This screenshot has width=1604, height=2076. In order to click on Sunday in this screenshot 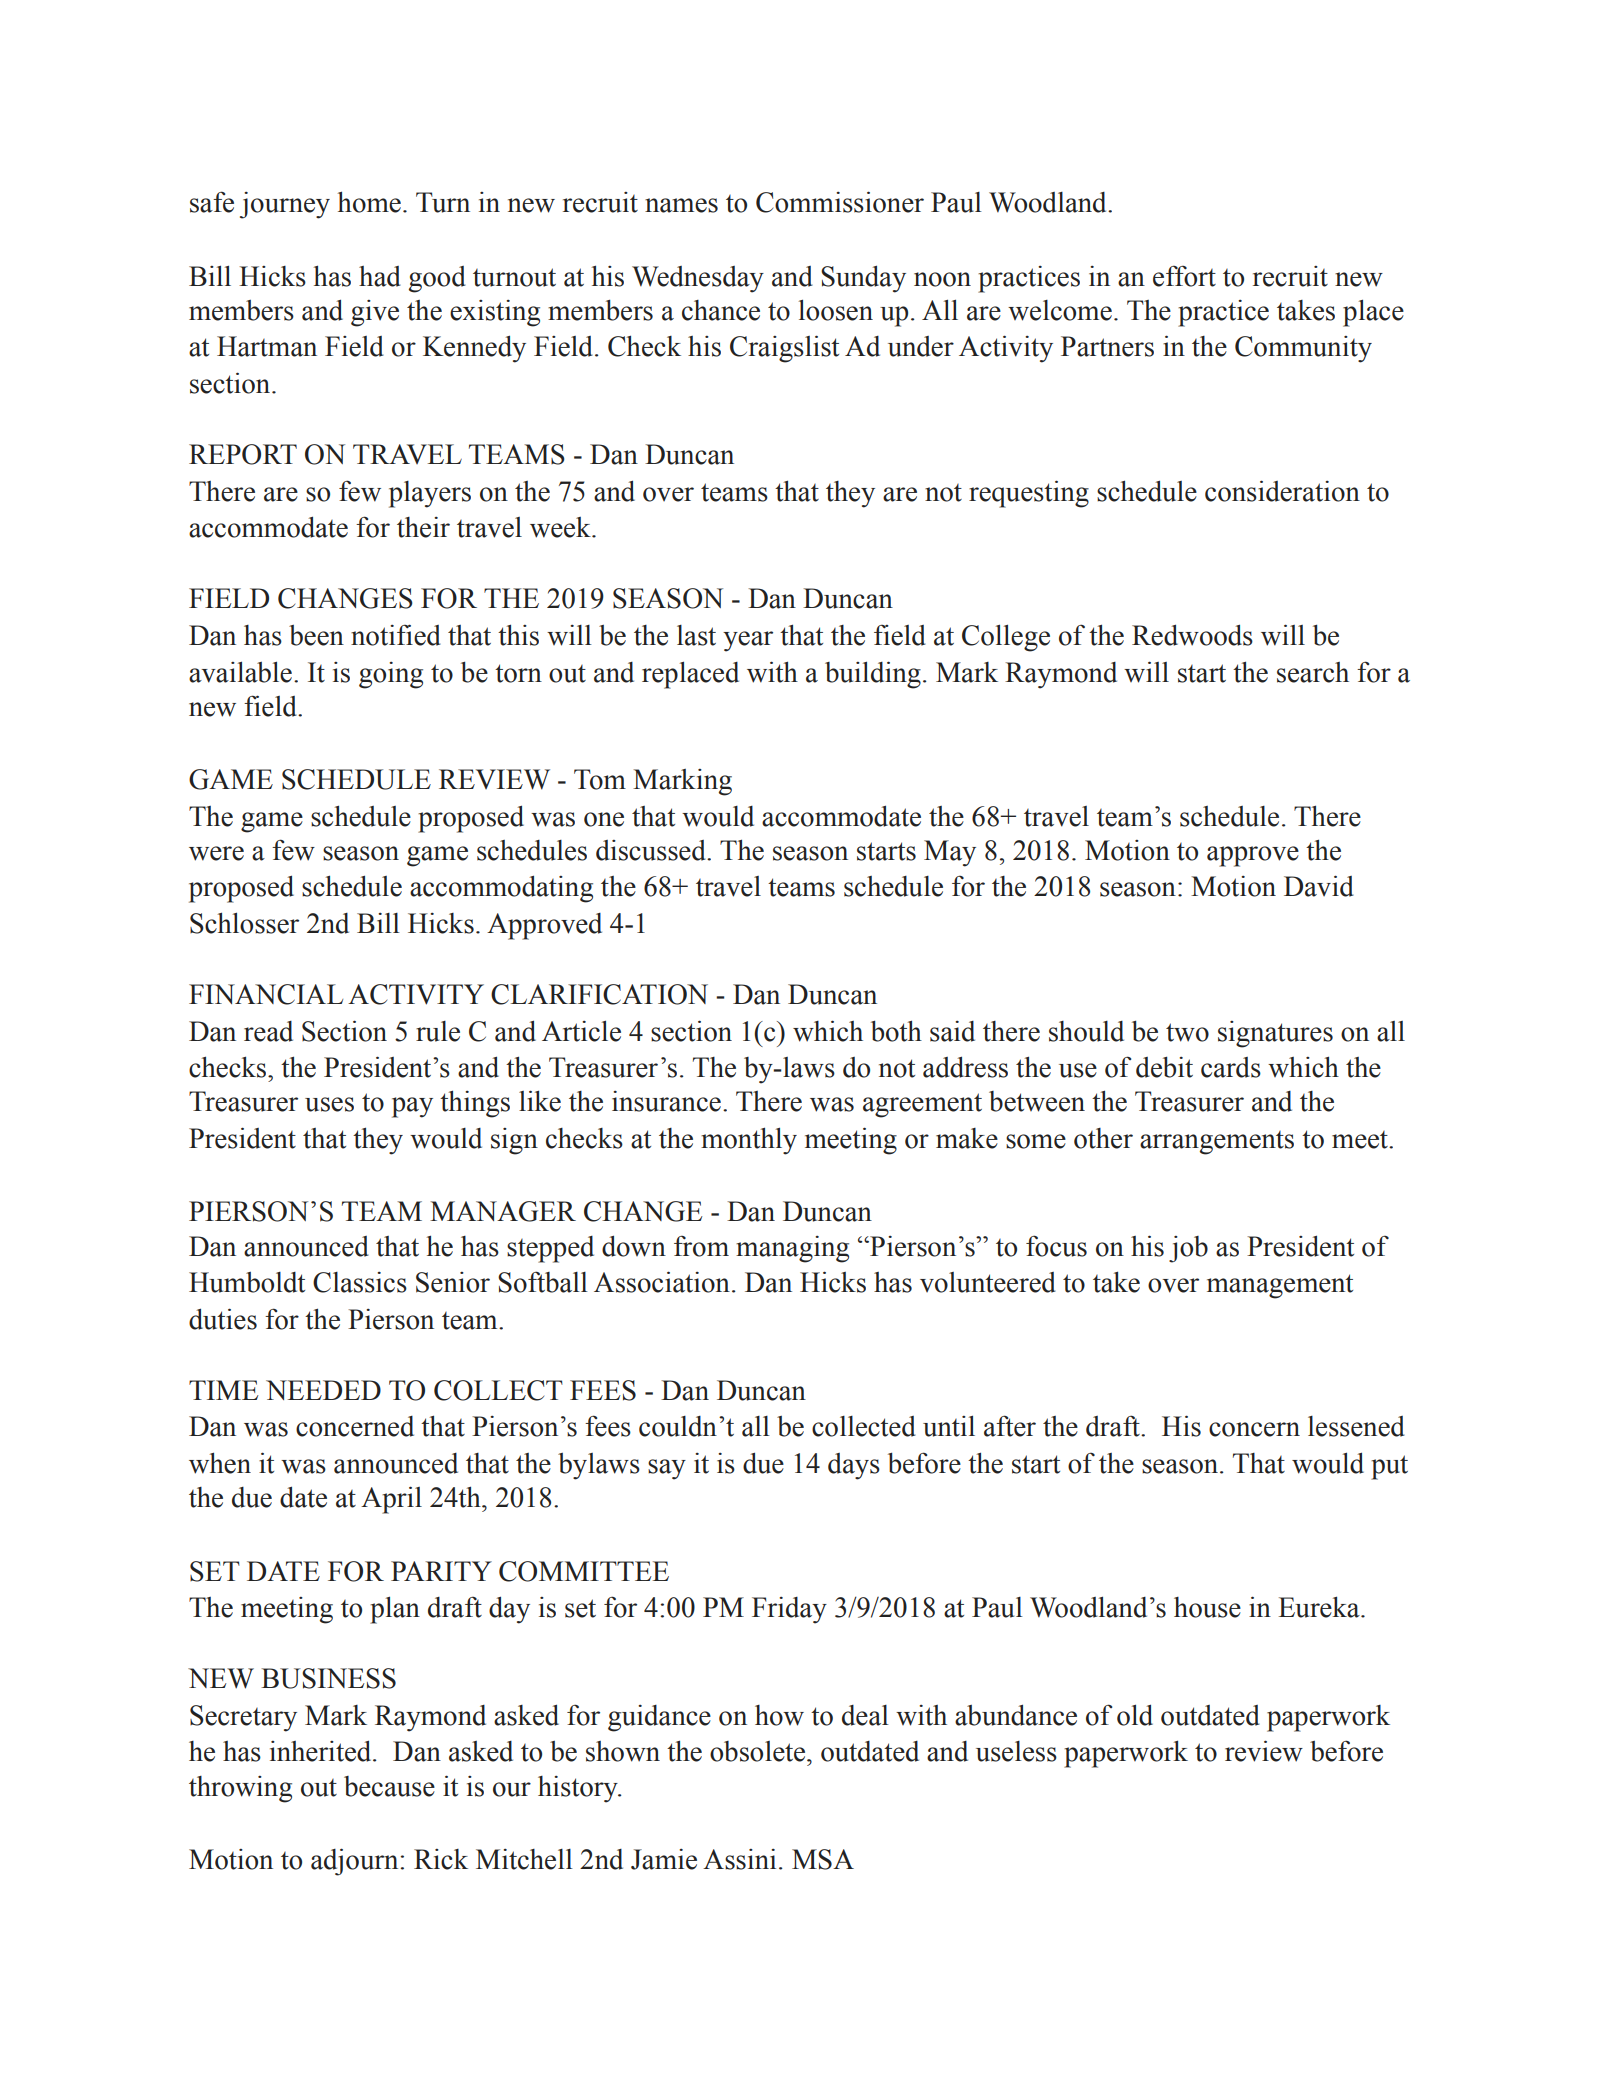, I will do `click(863, 279)`.
